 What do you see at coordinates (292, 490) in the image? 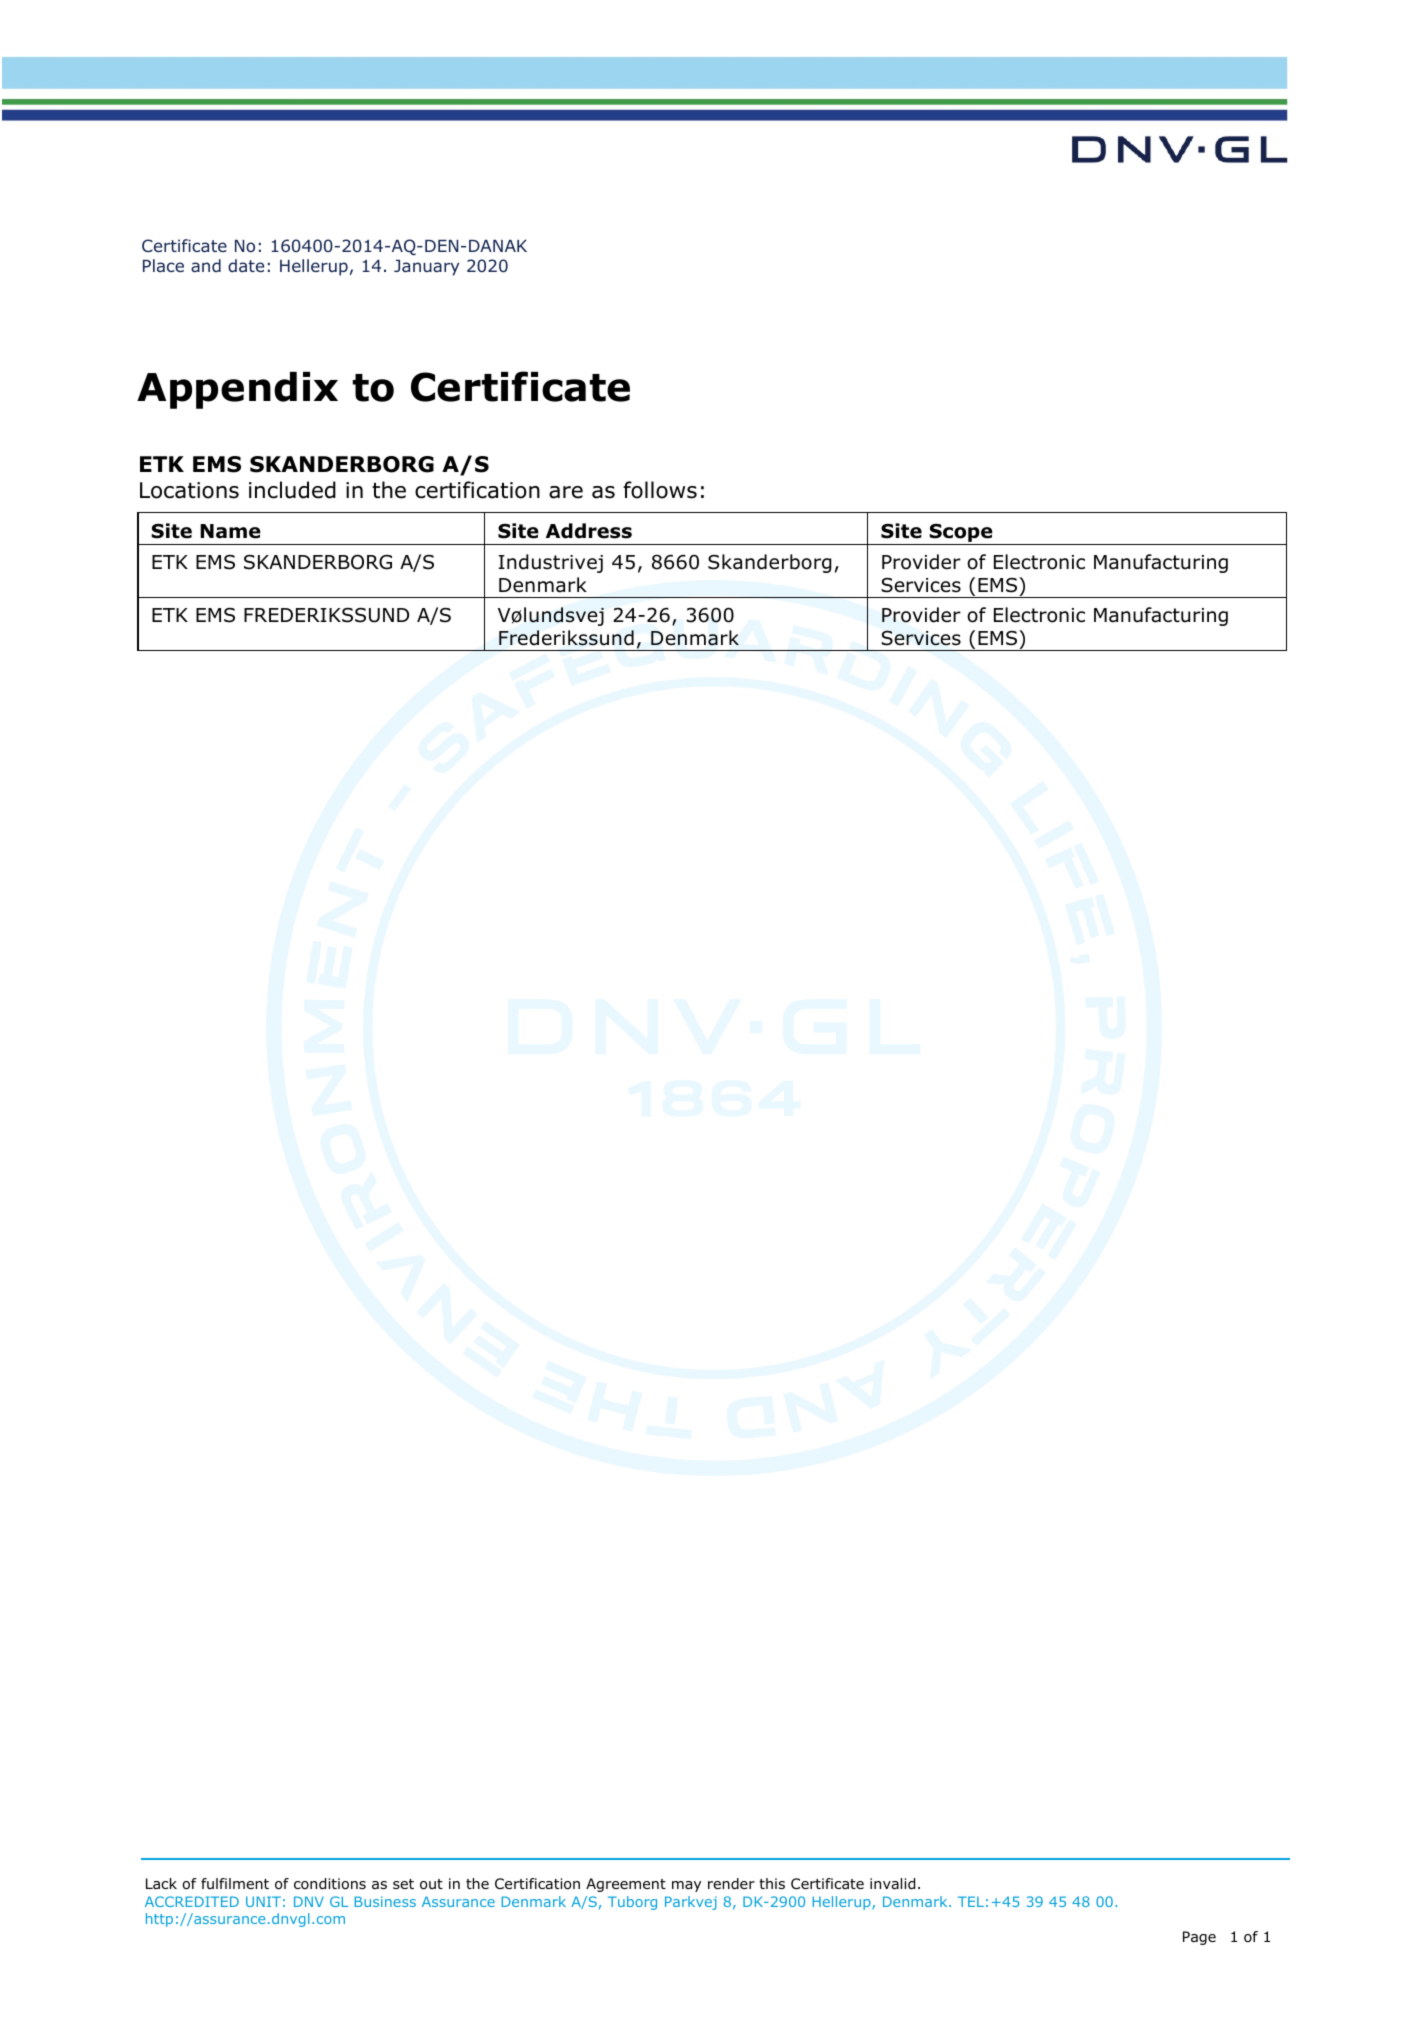
I see `included` at bounding box center [292, 490].
